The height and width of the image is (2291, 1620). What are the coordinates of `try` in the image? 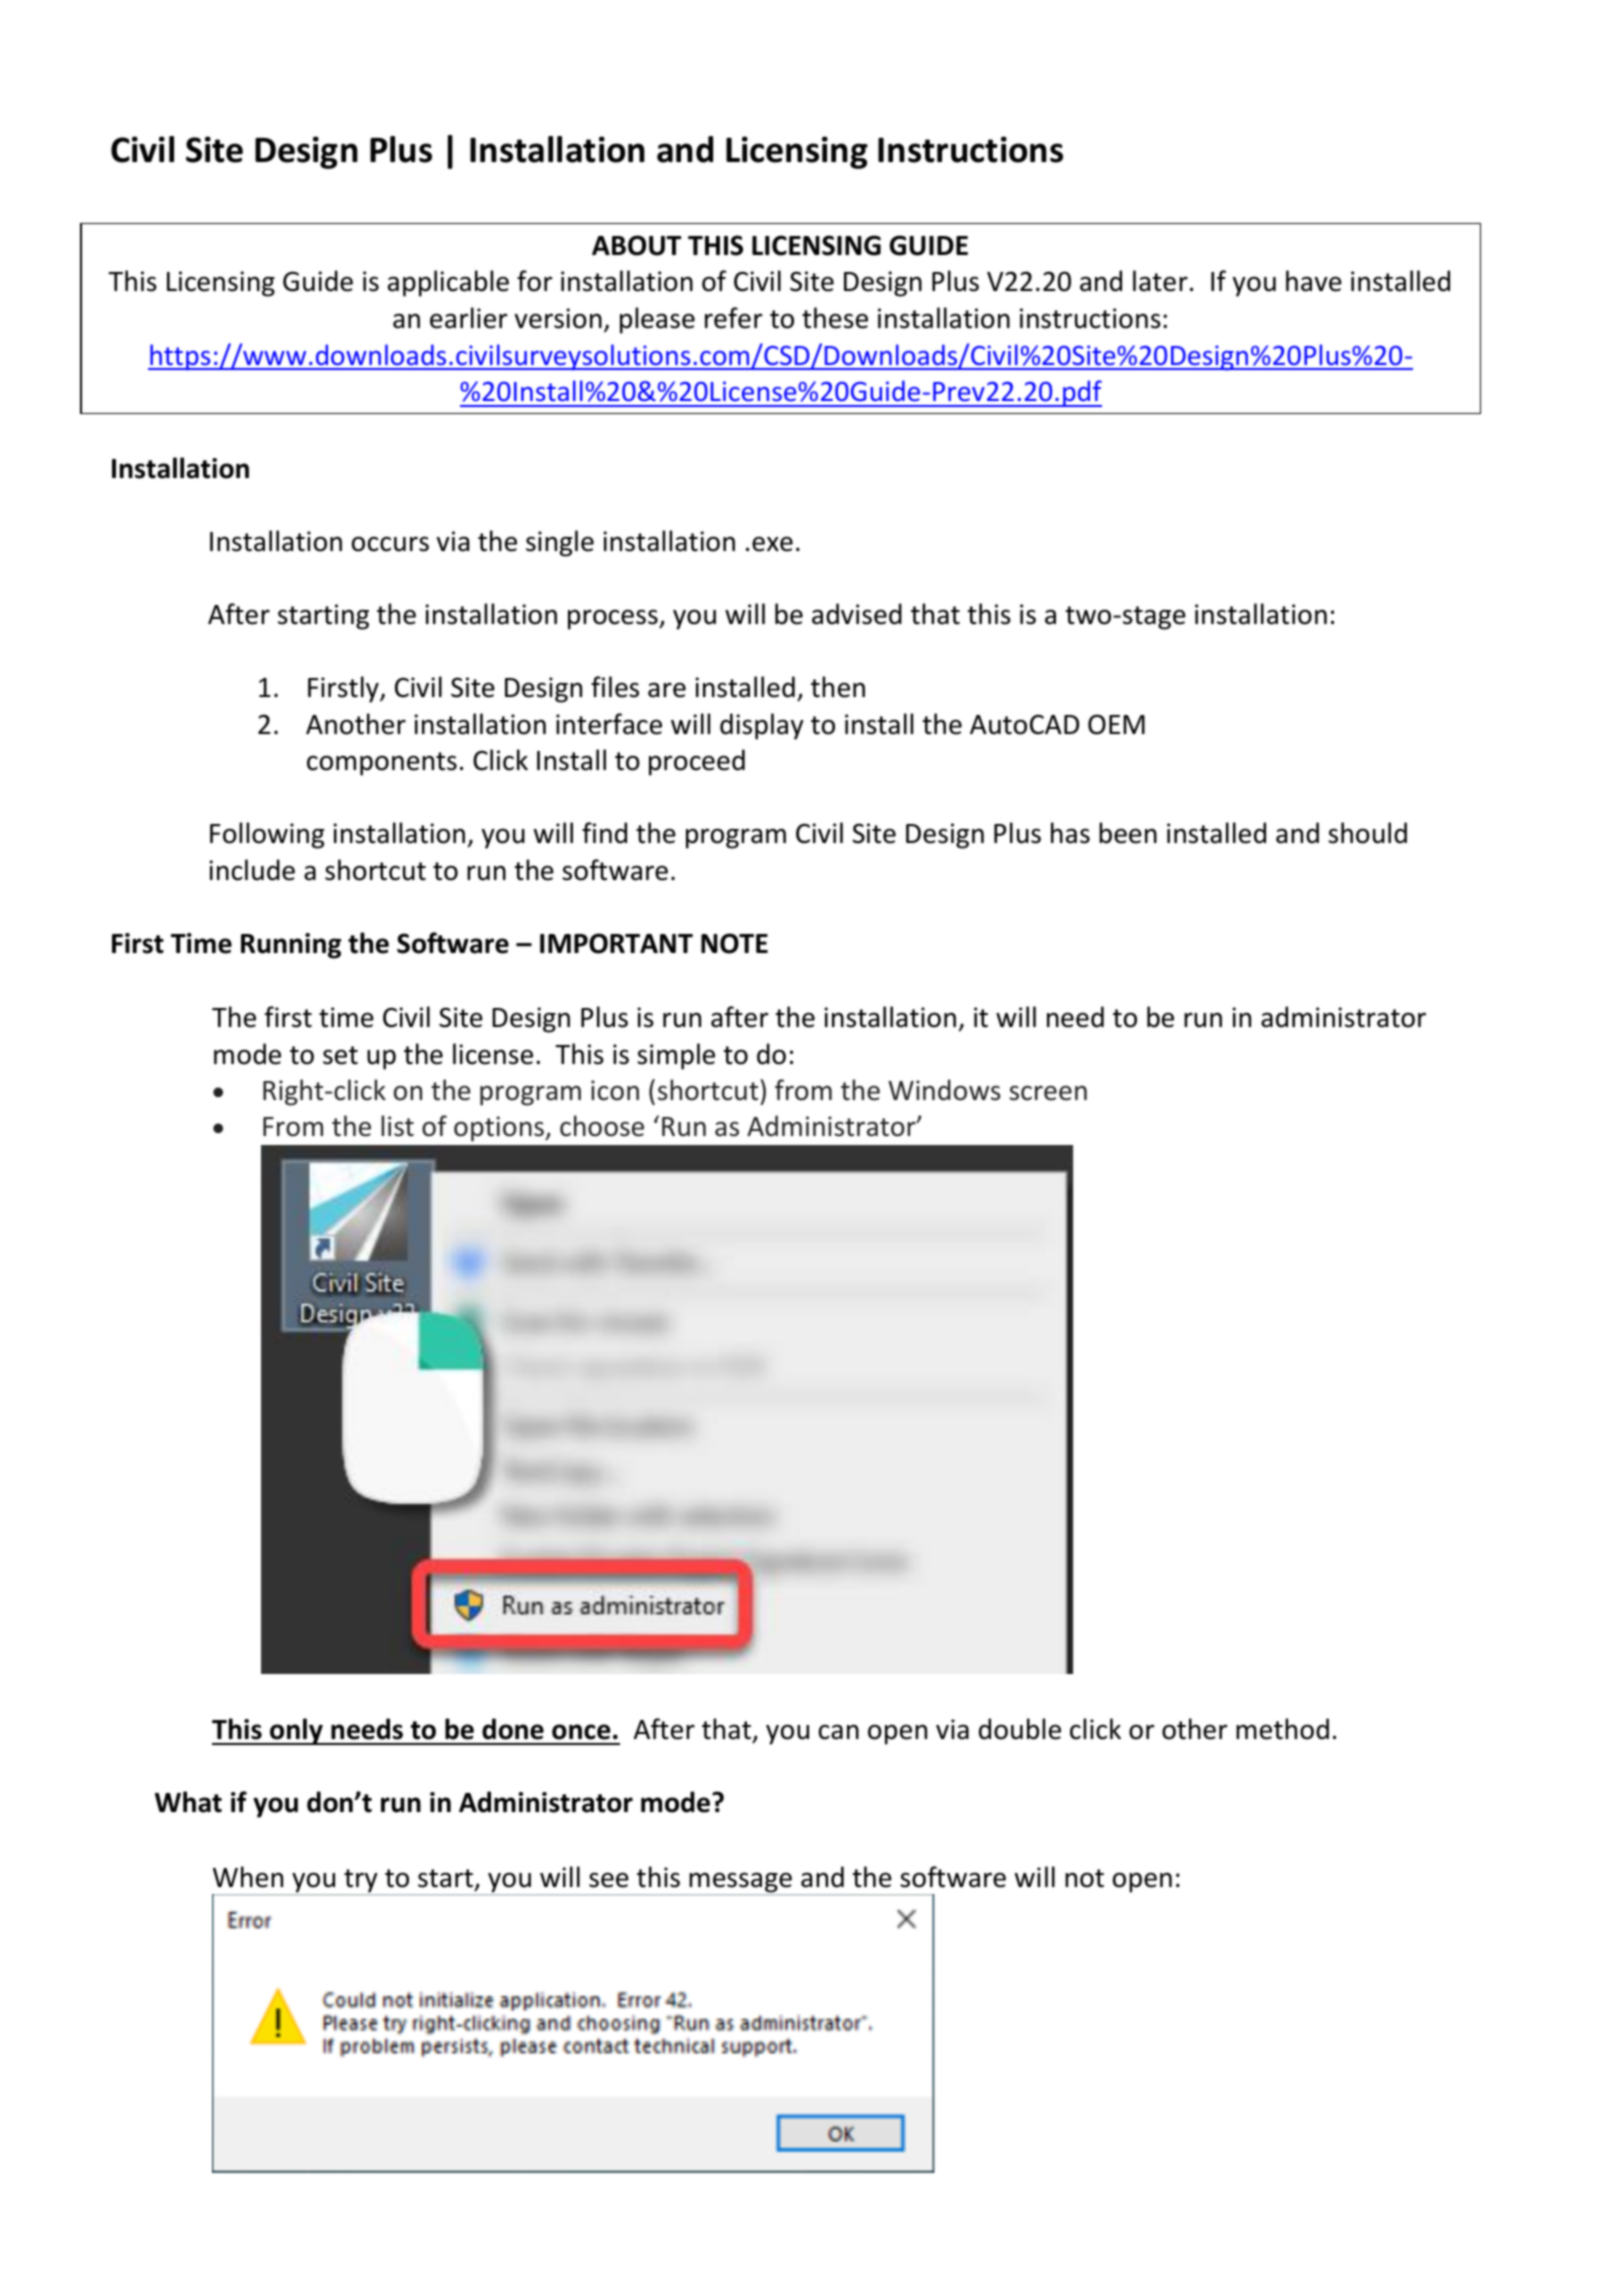 It's located at (361, 1882).
